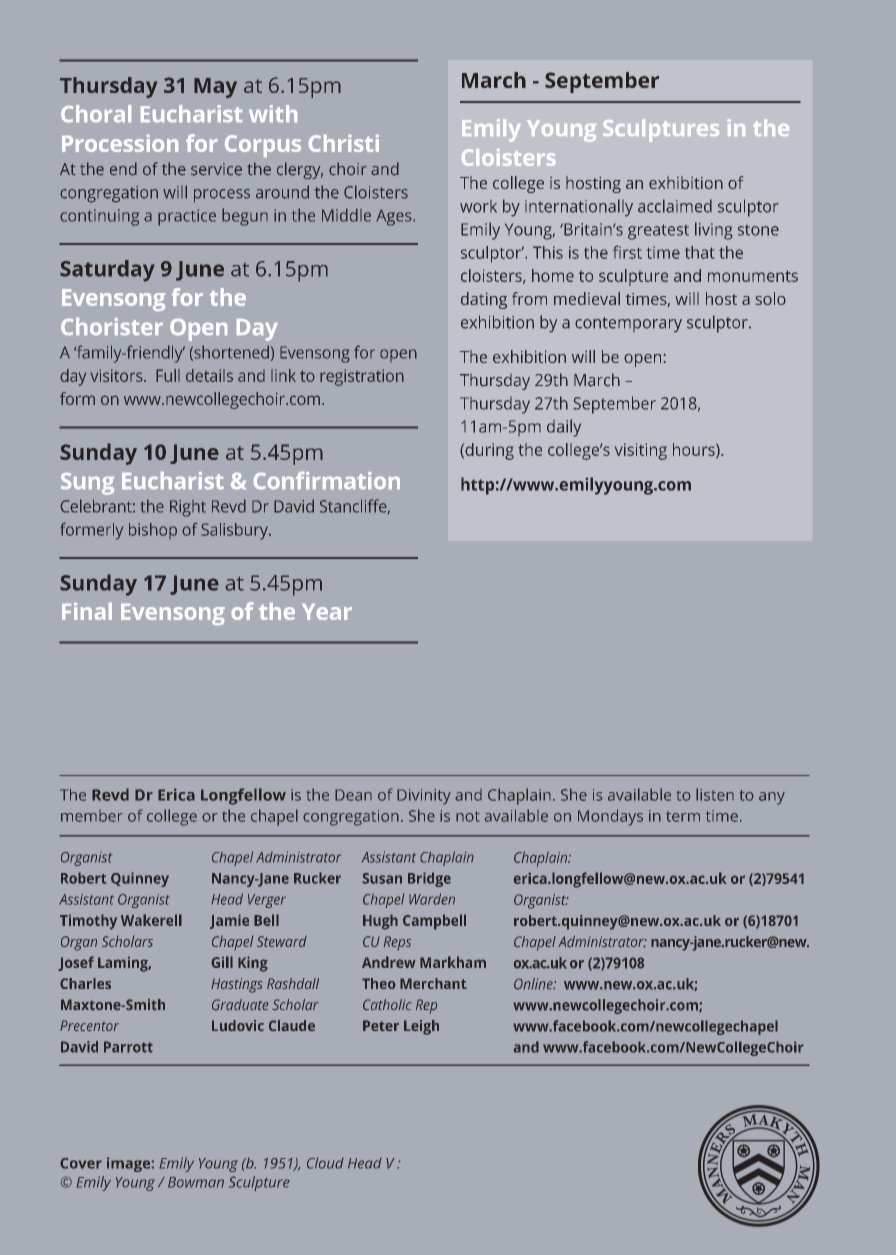  Describe the element at coordinates (92, 816) in the screenshot. I see `member` at that location.
